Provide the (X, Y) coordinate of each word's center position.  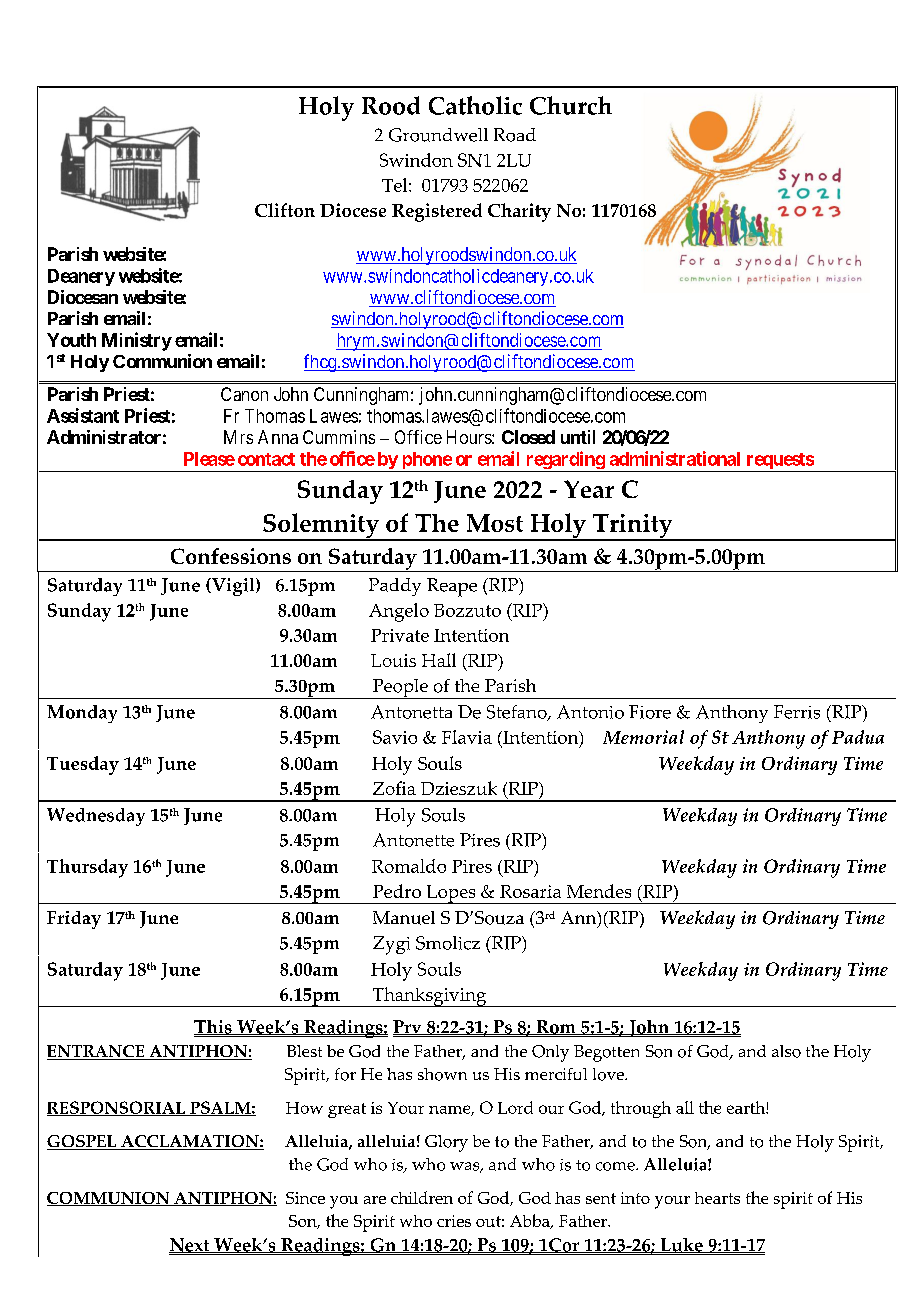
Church (571, 105)
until (578, 437)
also (786, 1051)
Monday (82, 714)
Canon (244, 394)
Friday (74, 920)
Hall (439, 660)
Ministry (137, 341)
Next (190, 1245)
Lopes (451, 894)
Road (515, 135)
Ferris (797, 712)
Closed (528, 437)
